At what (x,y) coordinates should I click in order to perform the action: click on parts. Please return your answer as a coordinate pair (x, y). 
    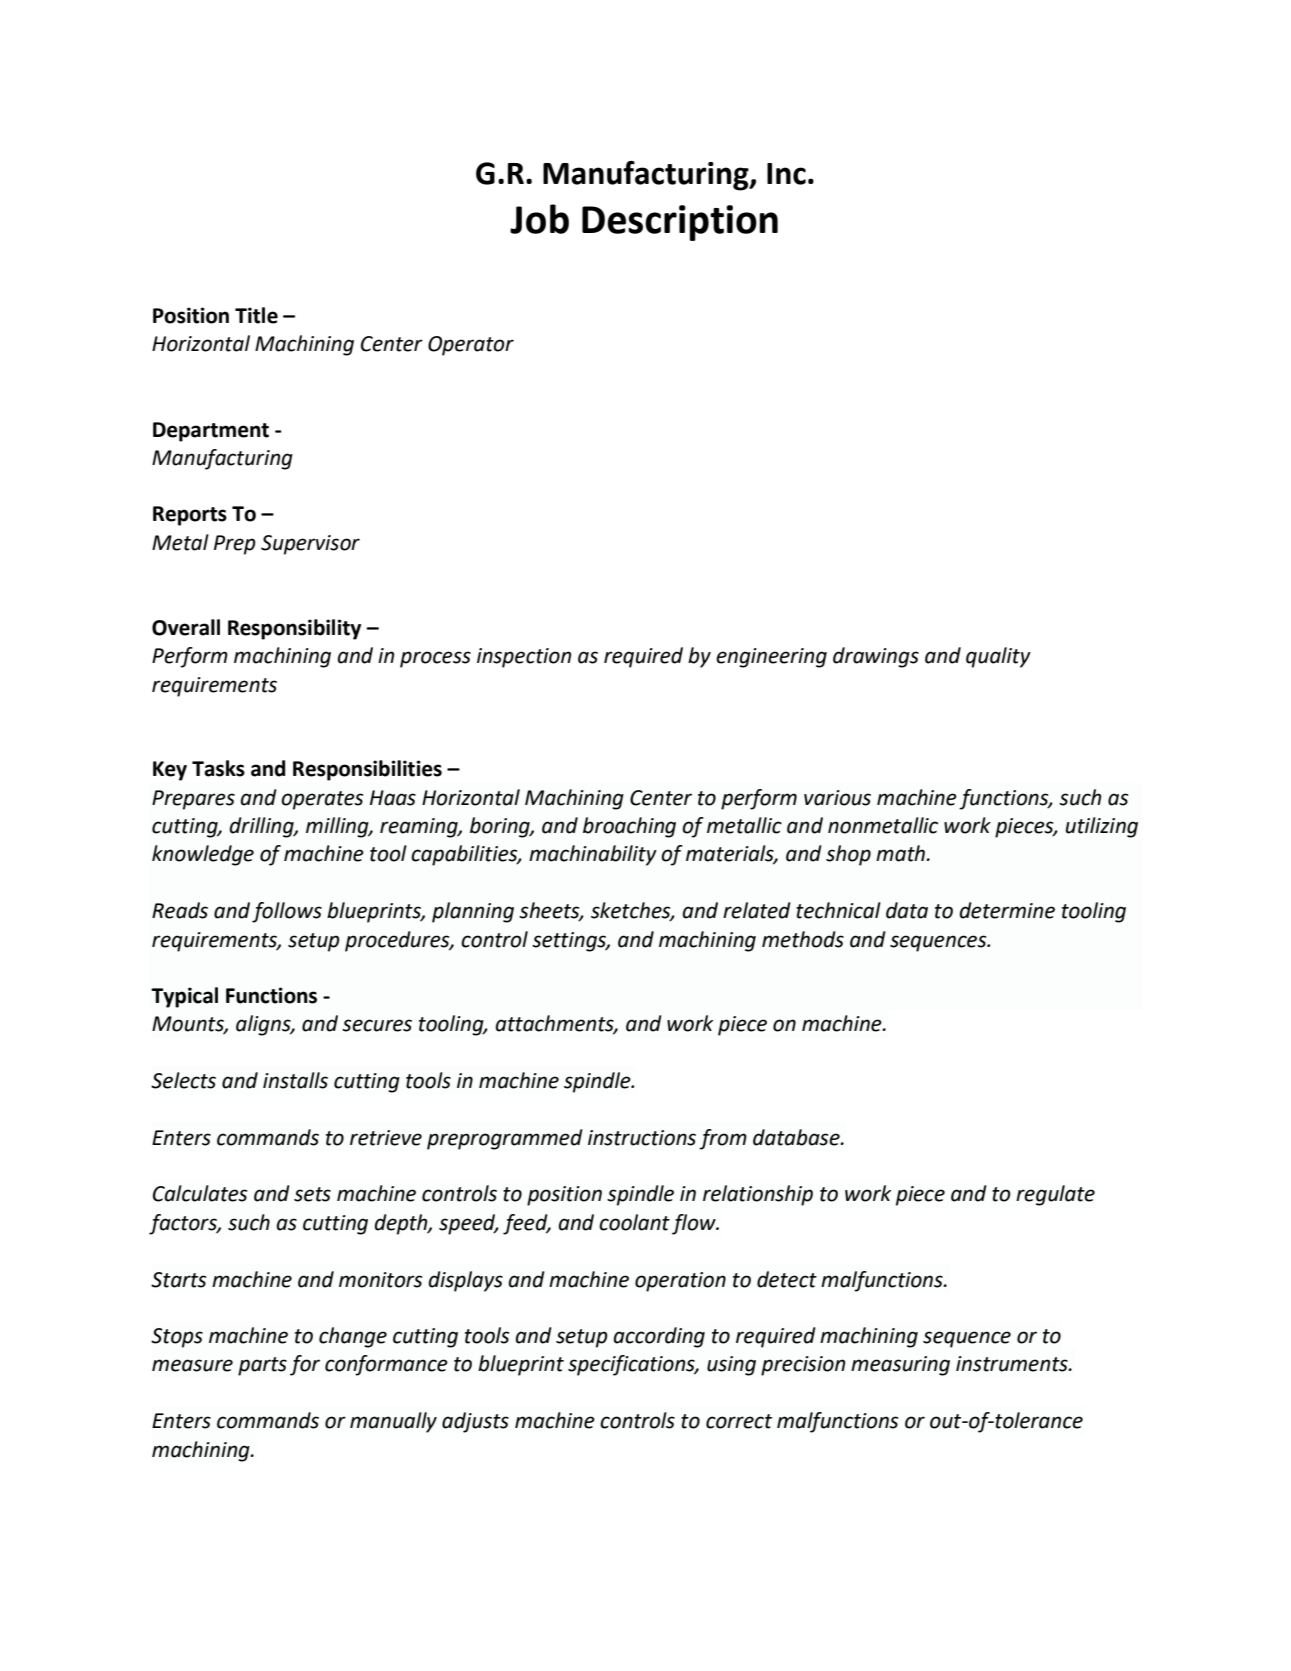
    Looking at the image, I should click on (262, 1366).
